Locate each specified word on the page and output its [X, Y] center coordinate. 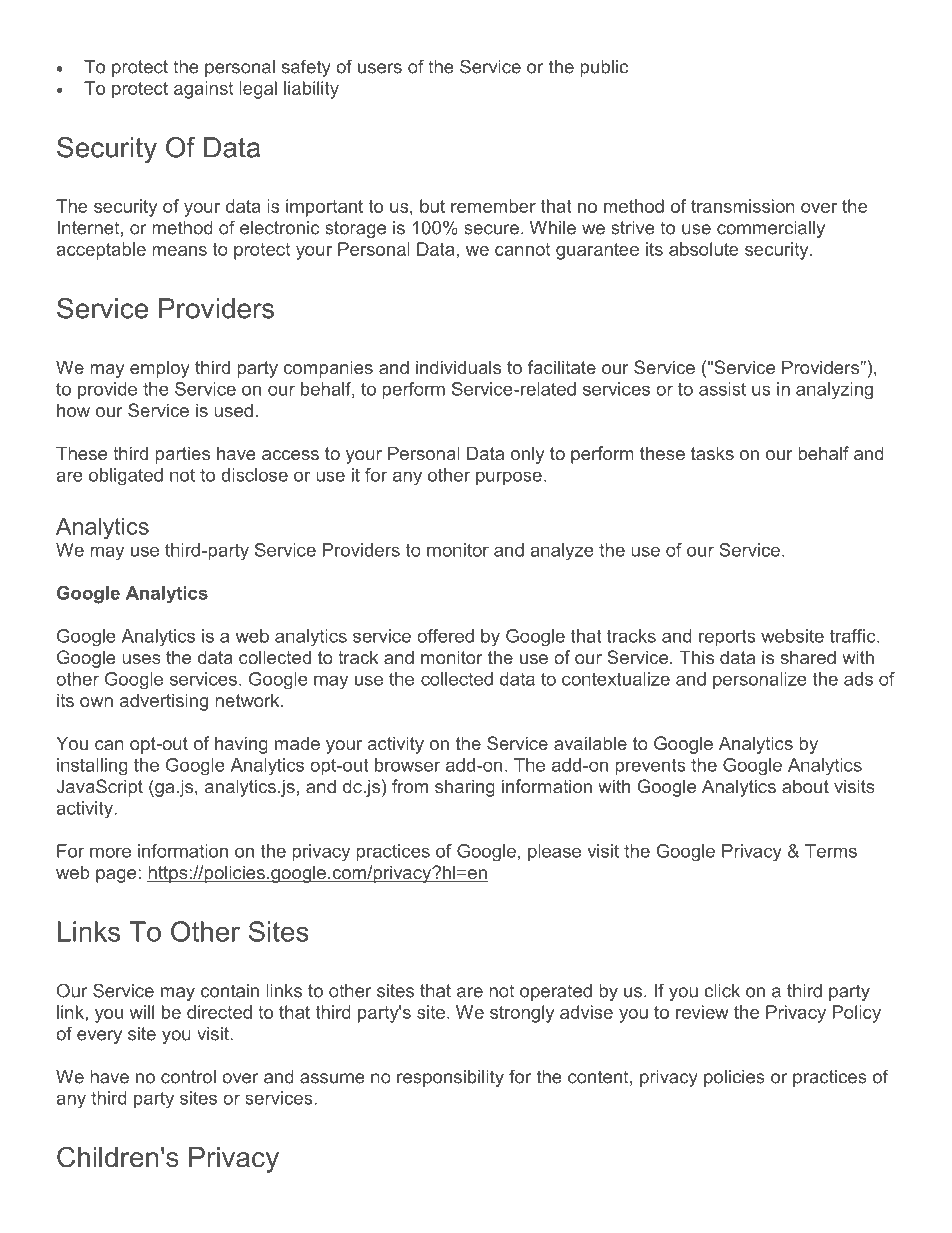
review [702, 1012]
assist [722, 389]
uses [141, 659]
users [380, 68]
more [110, 852]
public [604, 68]
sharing [465, 788]
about [805, 786]
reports [727, 637]
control [188, 1077]
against [203, 90]
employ [160, 369]
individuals [458, 367]
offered [445, 636]
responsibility [450, 1078]
